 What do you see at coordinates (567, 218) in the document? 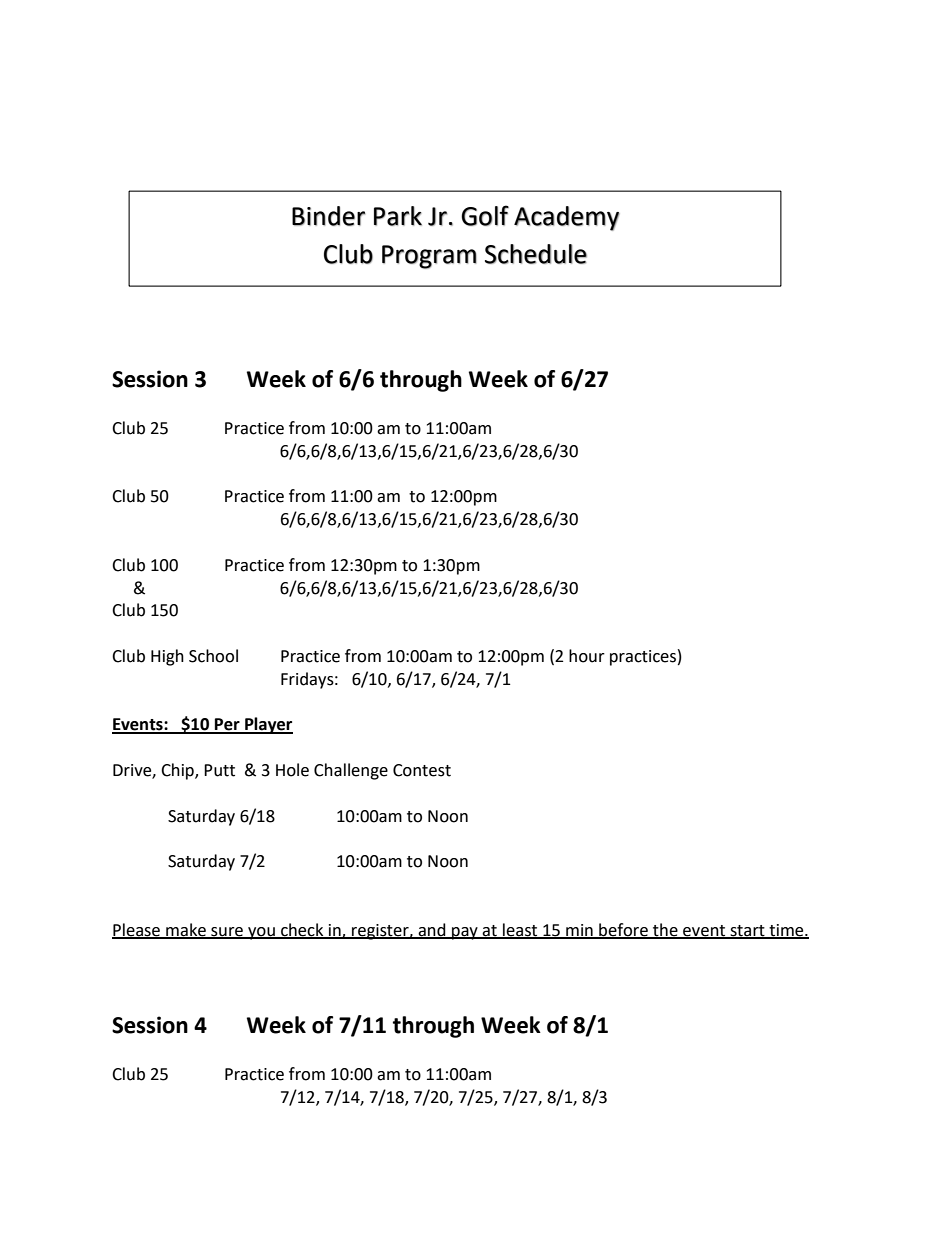
I see `Academy` at bounding box center [567, 218].
